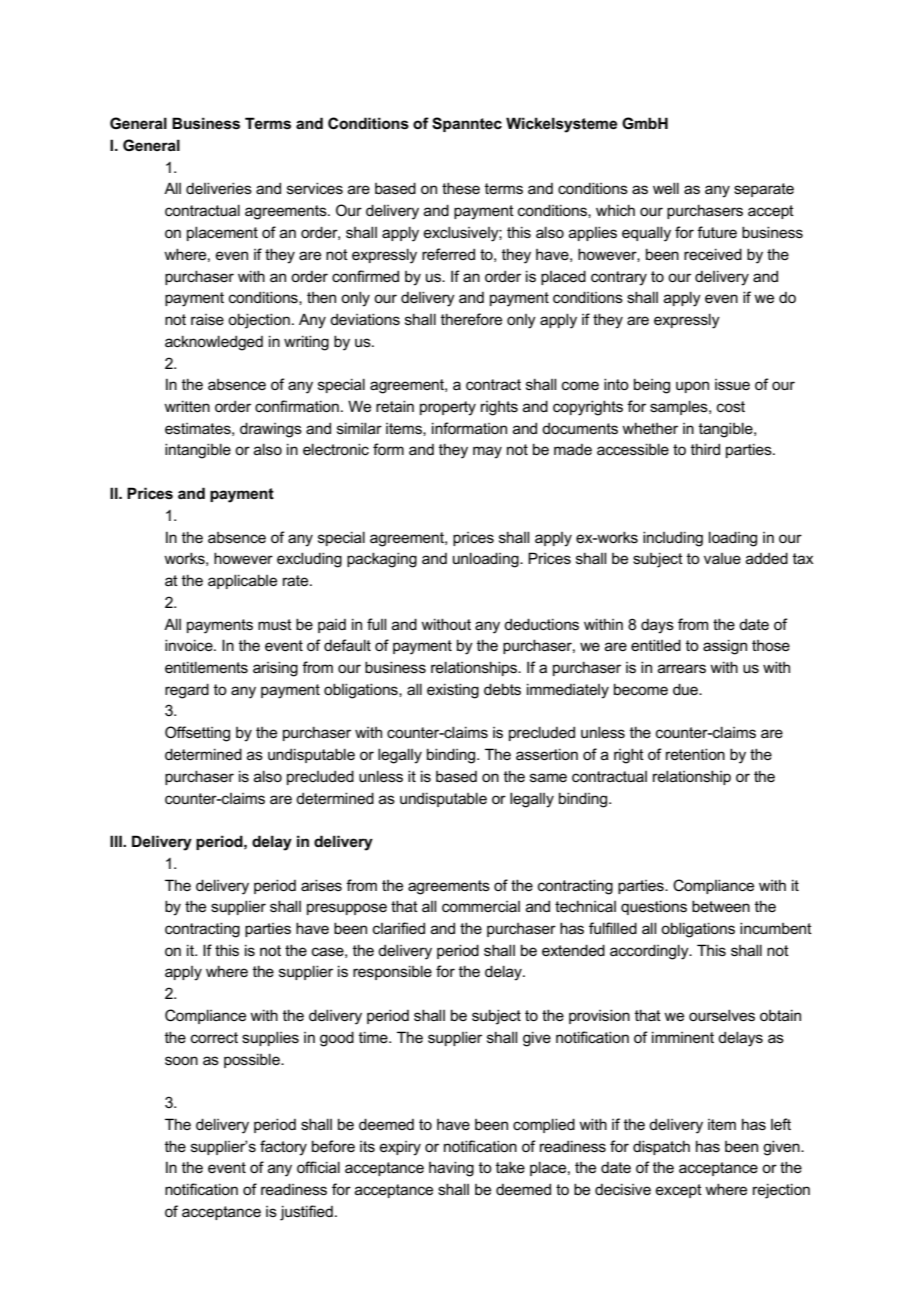 This screenshot has width=924, height=1308. Describe the element at coordinates (453, 691) in the screenshot. I see `existing` at that location.
